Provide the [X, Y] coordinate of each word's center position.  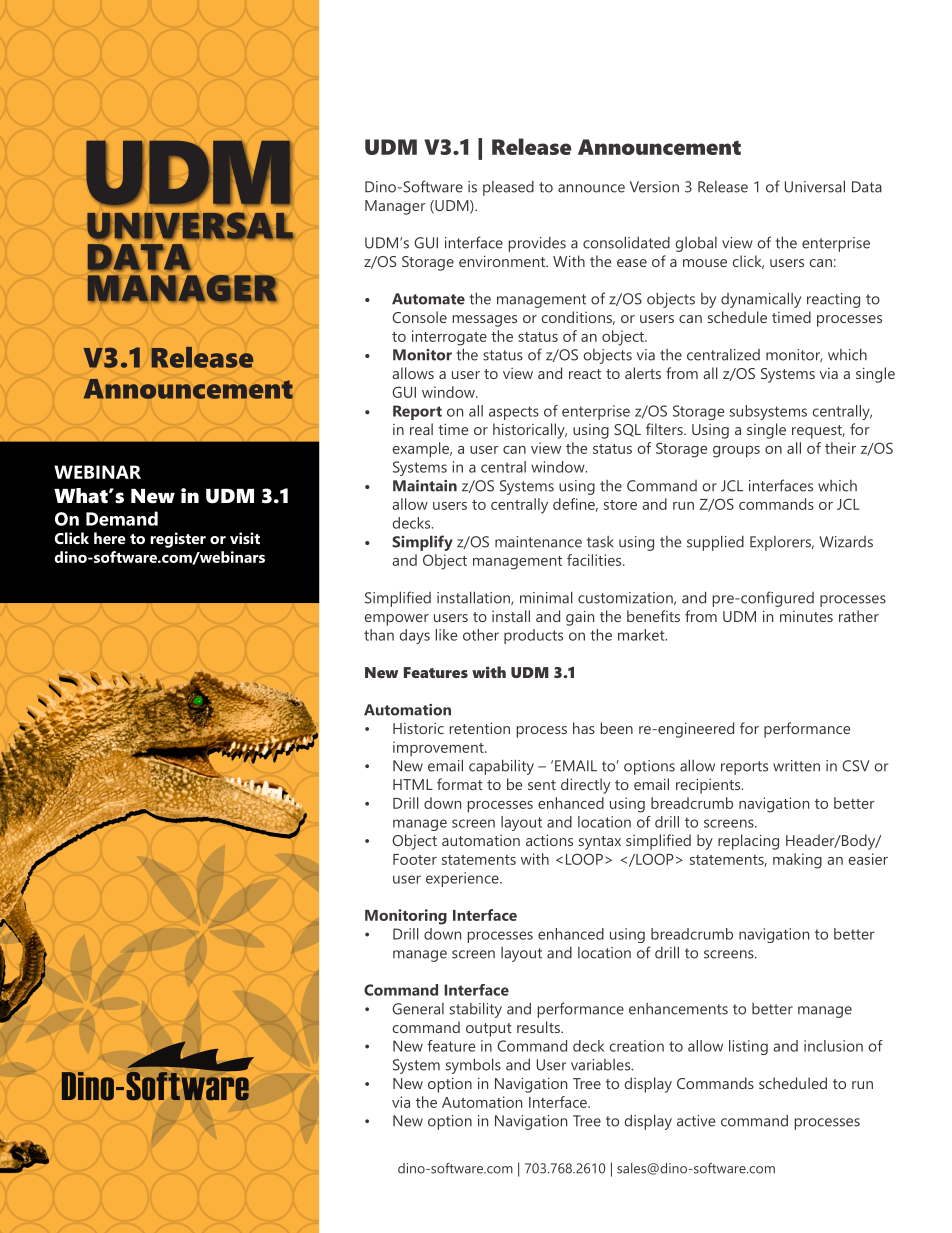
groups [736, 452]
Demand [122, 518]
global [696, 244]
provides [537, 244]
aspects [514, 413]
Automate [428, 299]
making [797, 861]
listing [748, 1047]
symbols [473, 1066]
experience [463, 879]
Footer [415, 859]
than [379, 635]
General [418, 1009]
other [481, 635]
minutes [806, 616]
